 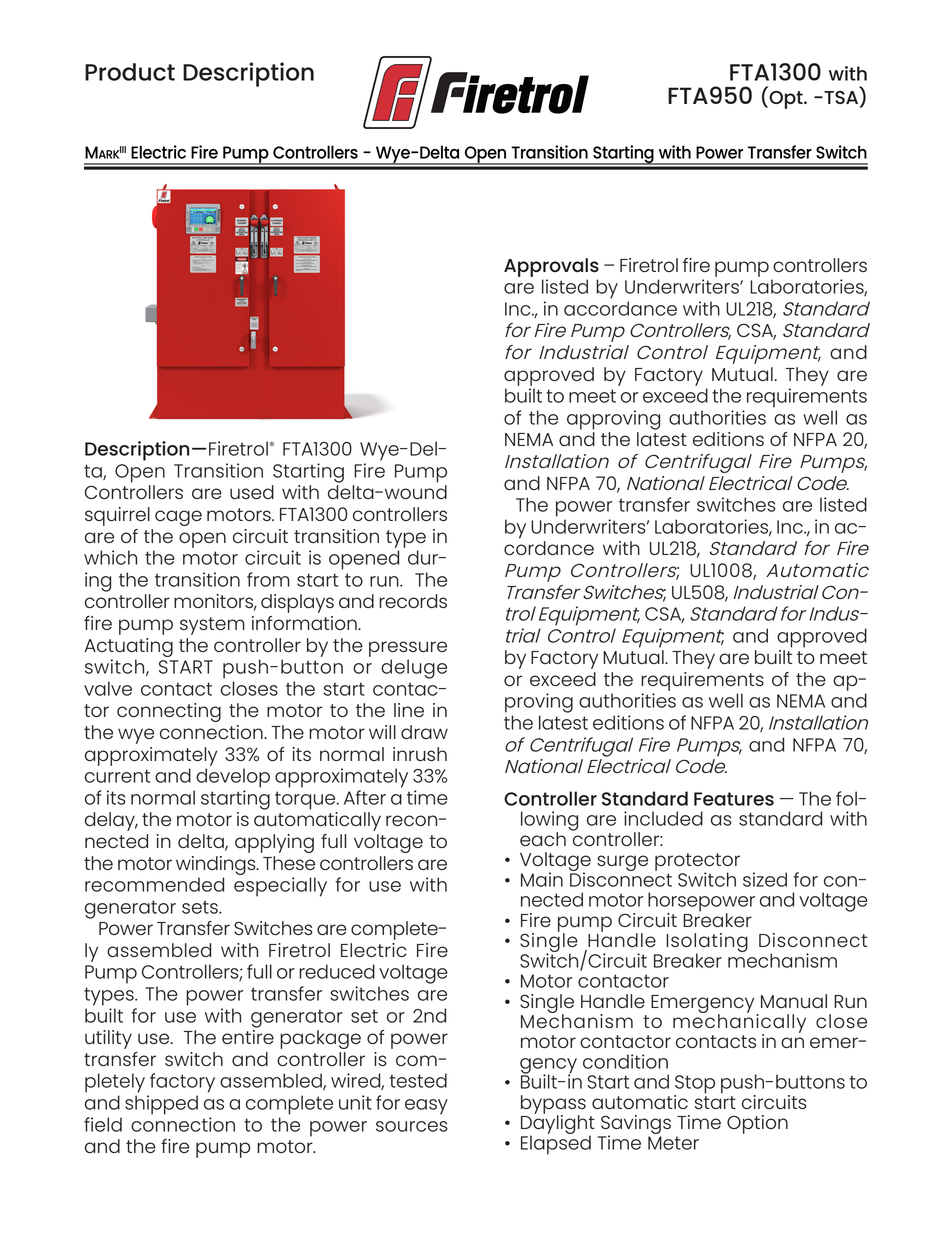 What do you see at coordinates (408, 649) in the screenshot?
I see `pressure` at bounding box center [408, 649].
